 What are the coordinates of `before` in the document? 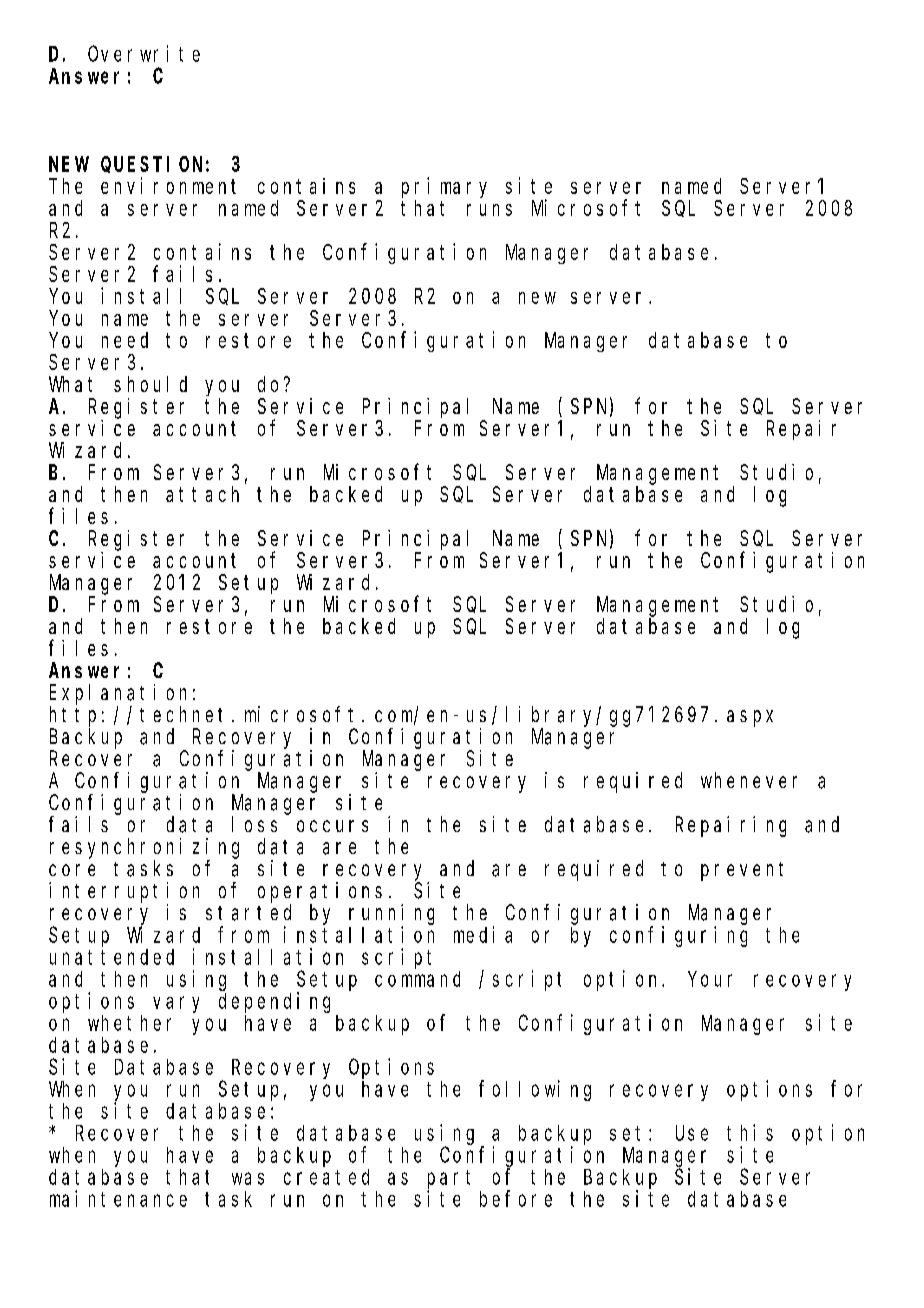 It's located at (516, 1198).
